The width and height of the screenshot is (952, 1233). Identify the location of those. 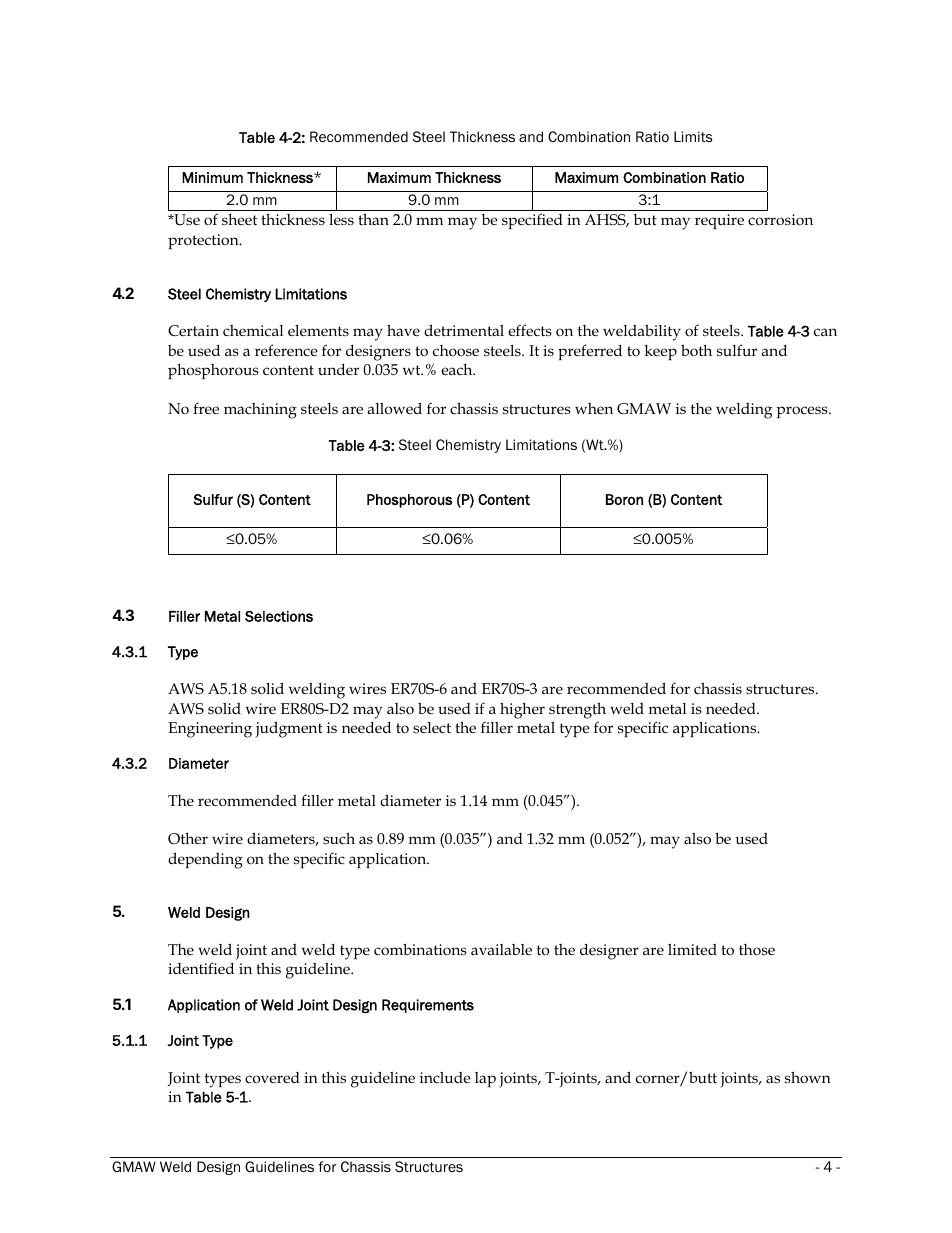
(757, 950).
